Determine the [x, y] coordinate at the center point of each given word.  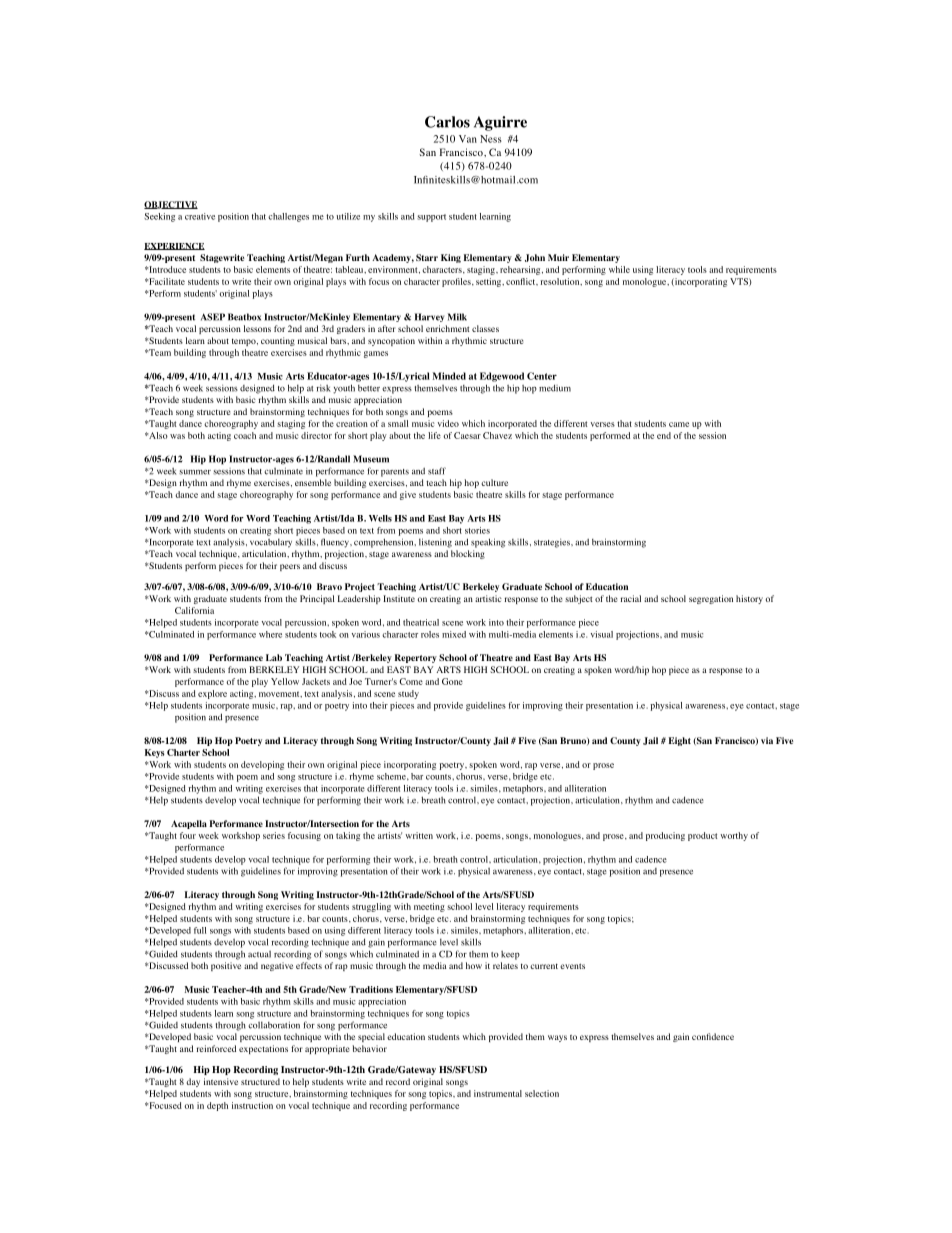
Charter [183, 752]
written [419, 835]
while [619, 269]
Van [468, 139]
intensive [221, 1081]
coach [245, 435]
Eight [680, 741]
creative [200, 216]
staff [437, 471]
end [664, 435]
